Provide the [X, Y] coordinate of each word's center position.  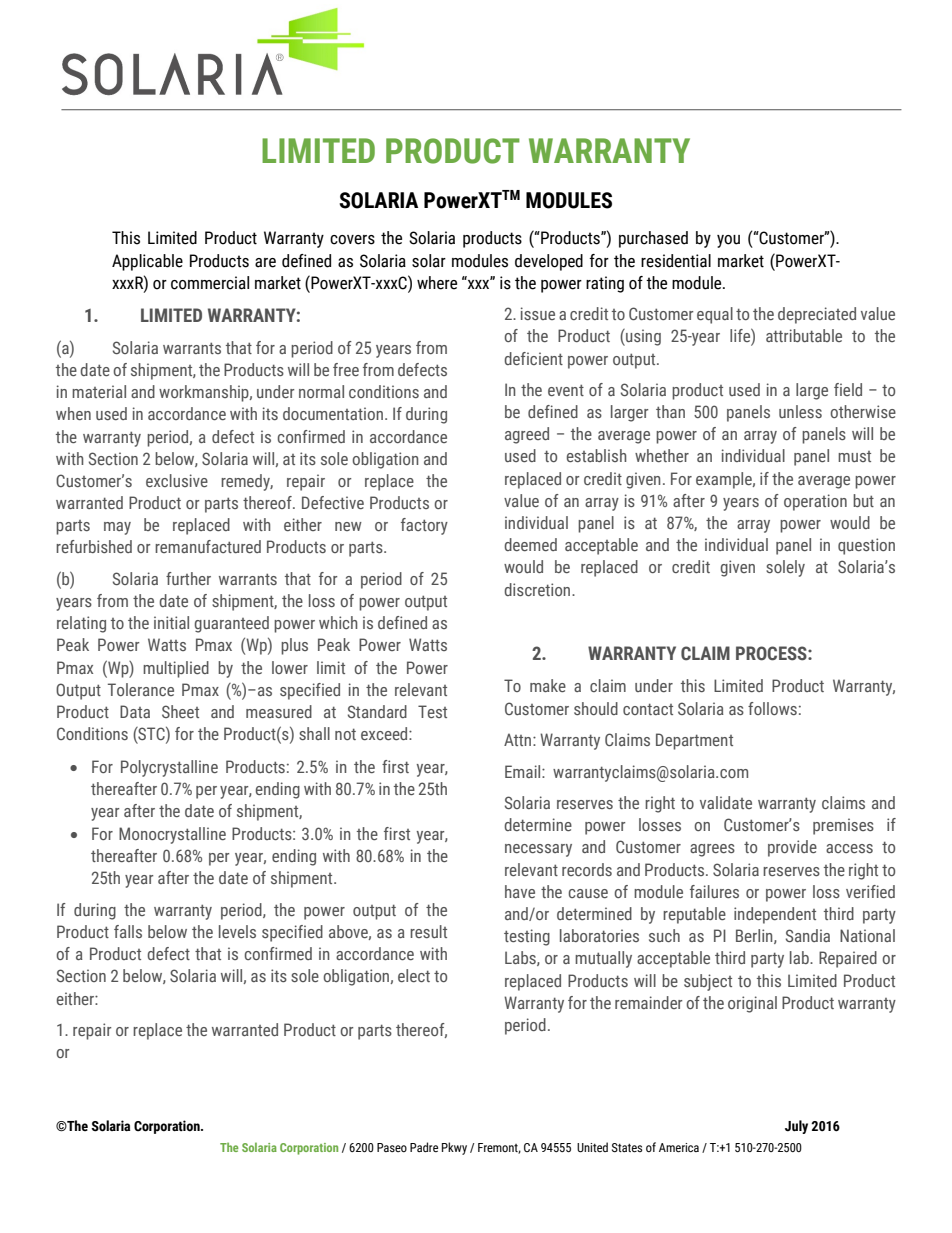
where [437, 283]
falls [128, 931]
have [520, 891]
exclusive [177, 480]
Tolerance [141, 689]
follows [772, 708]
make [548, 685]
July [796, 1127]
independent [775, 915]
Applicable [147, 262]
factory [424, 526]
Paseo [392, 1147]
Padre [424, 1147]
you [728, 241]
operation [815, 502]
